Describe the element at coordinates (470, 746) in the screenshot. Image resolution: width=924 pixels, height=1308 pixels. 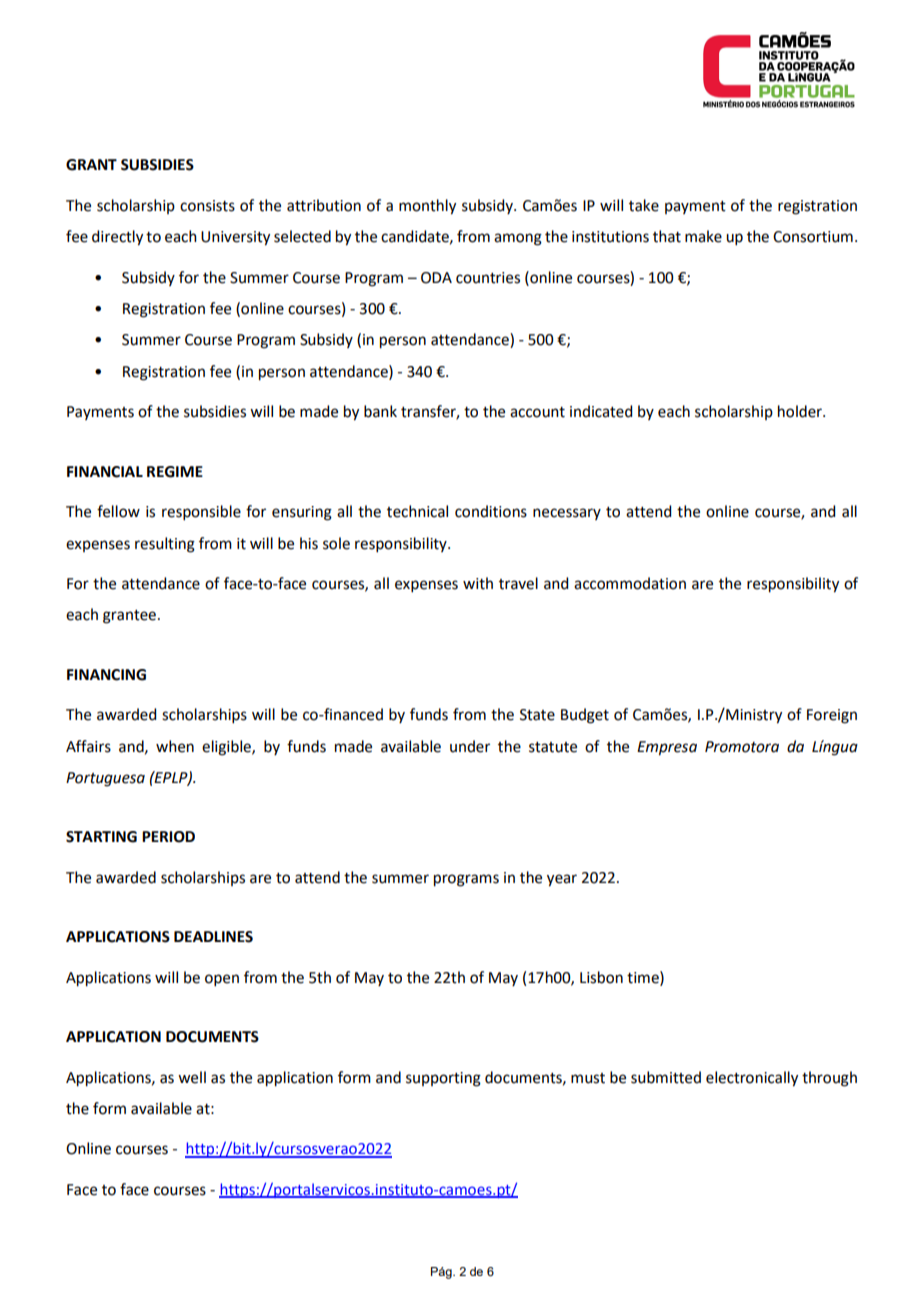
I see `under` at that location.
